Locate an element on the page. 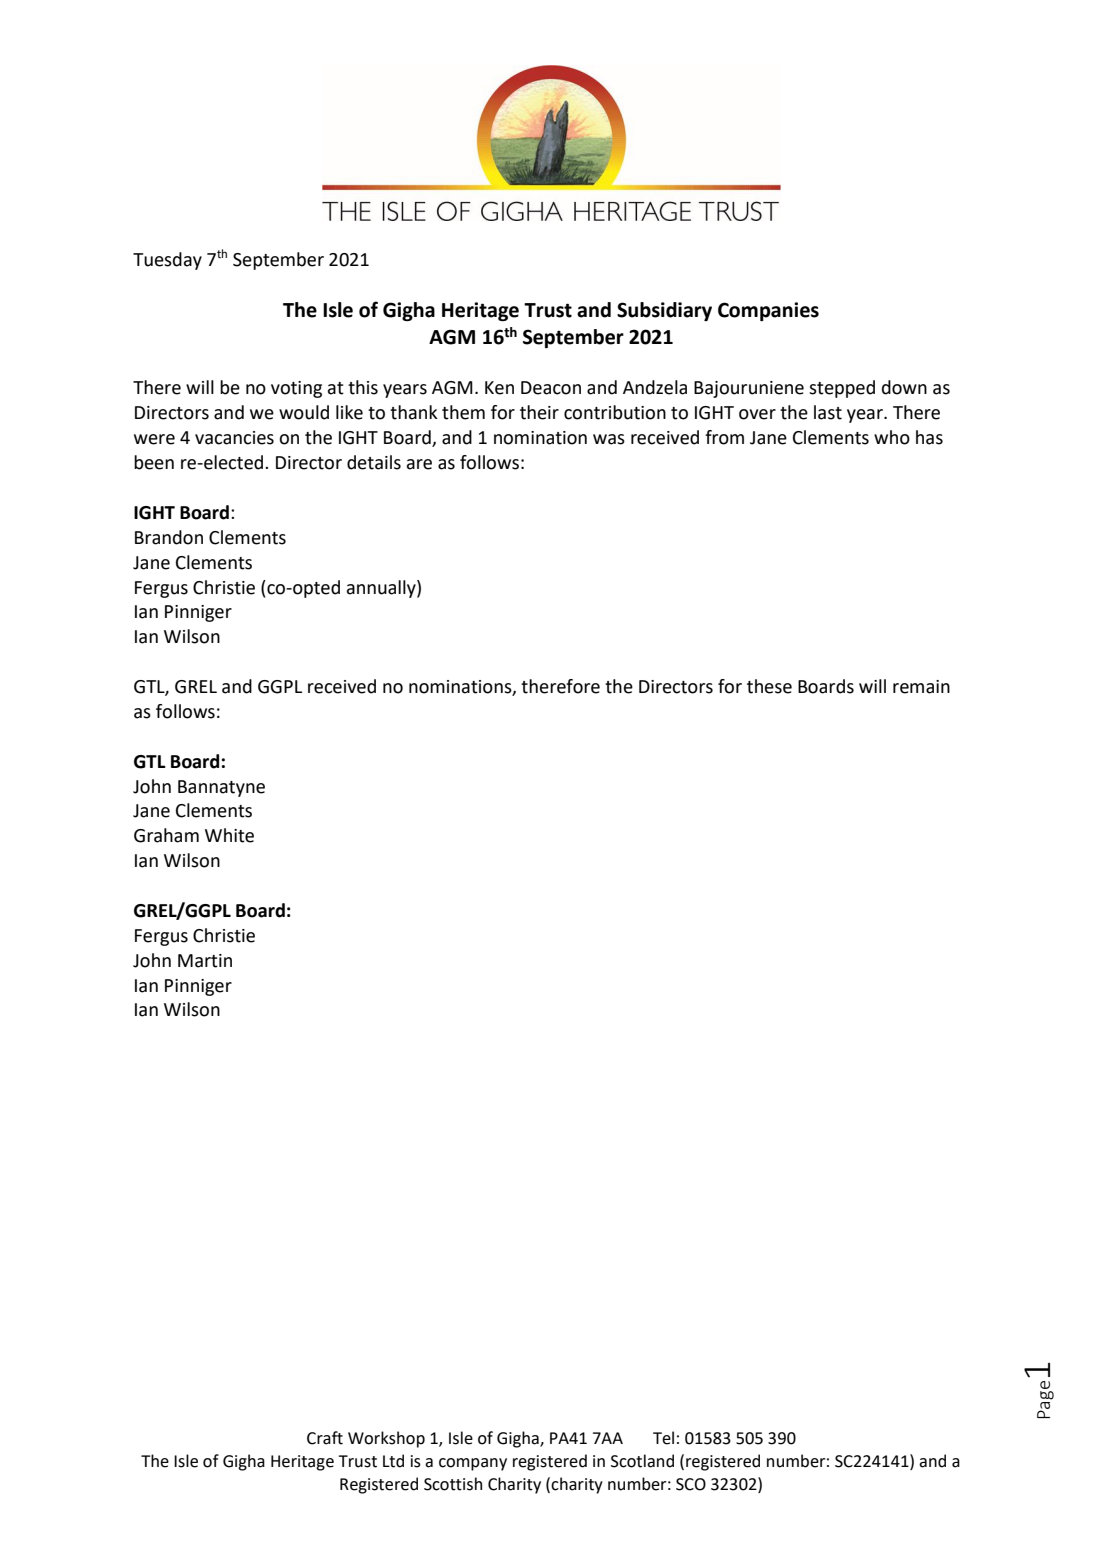  Tuesday is located at coordinates (167, 261).
